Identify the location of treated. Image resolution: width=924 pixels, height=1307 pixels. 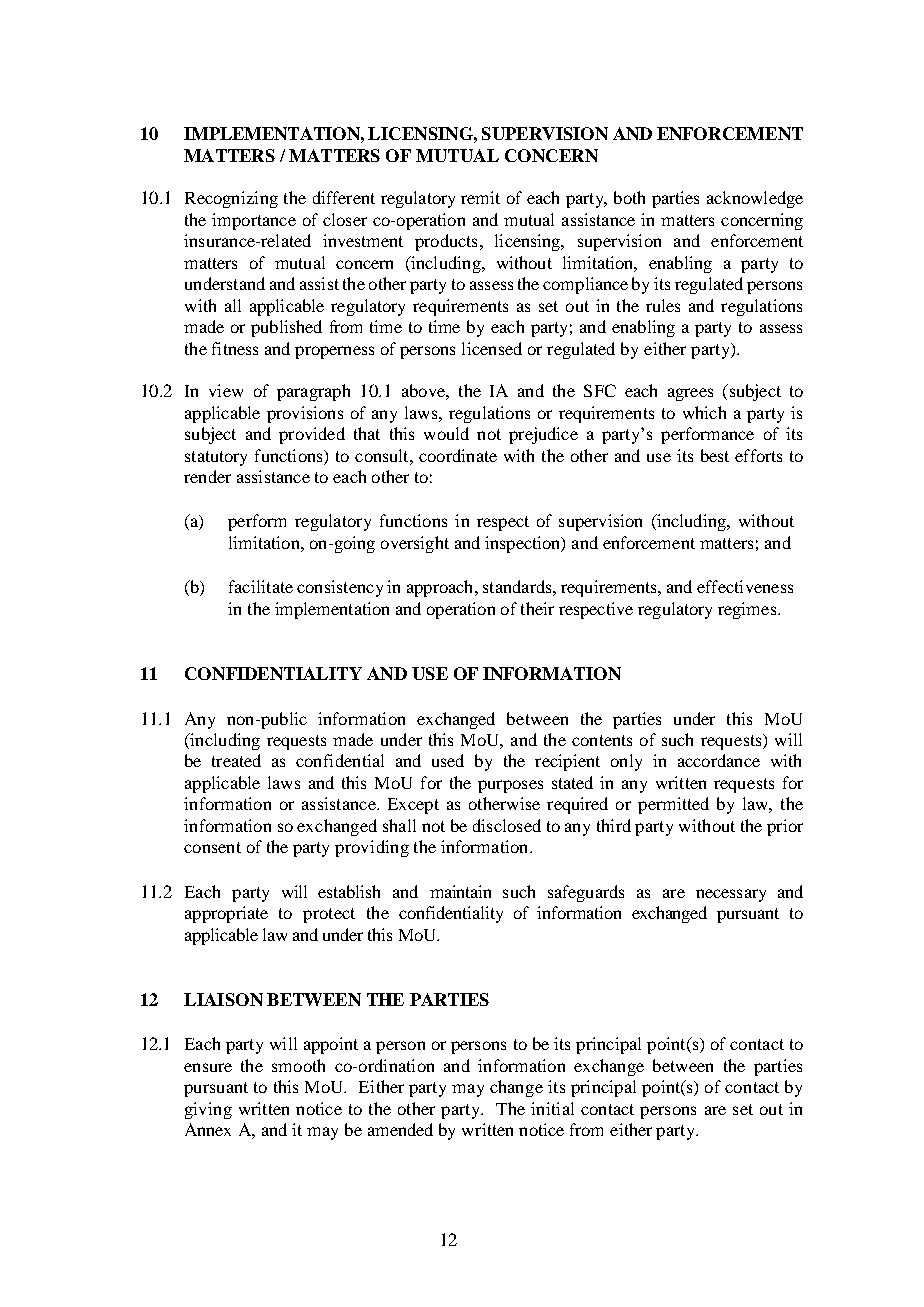
(236, 760).
